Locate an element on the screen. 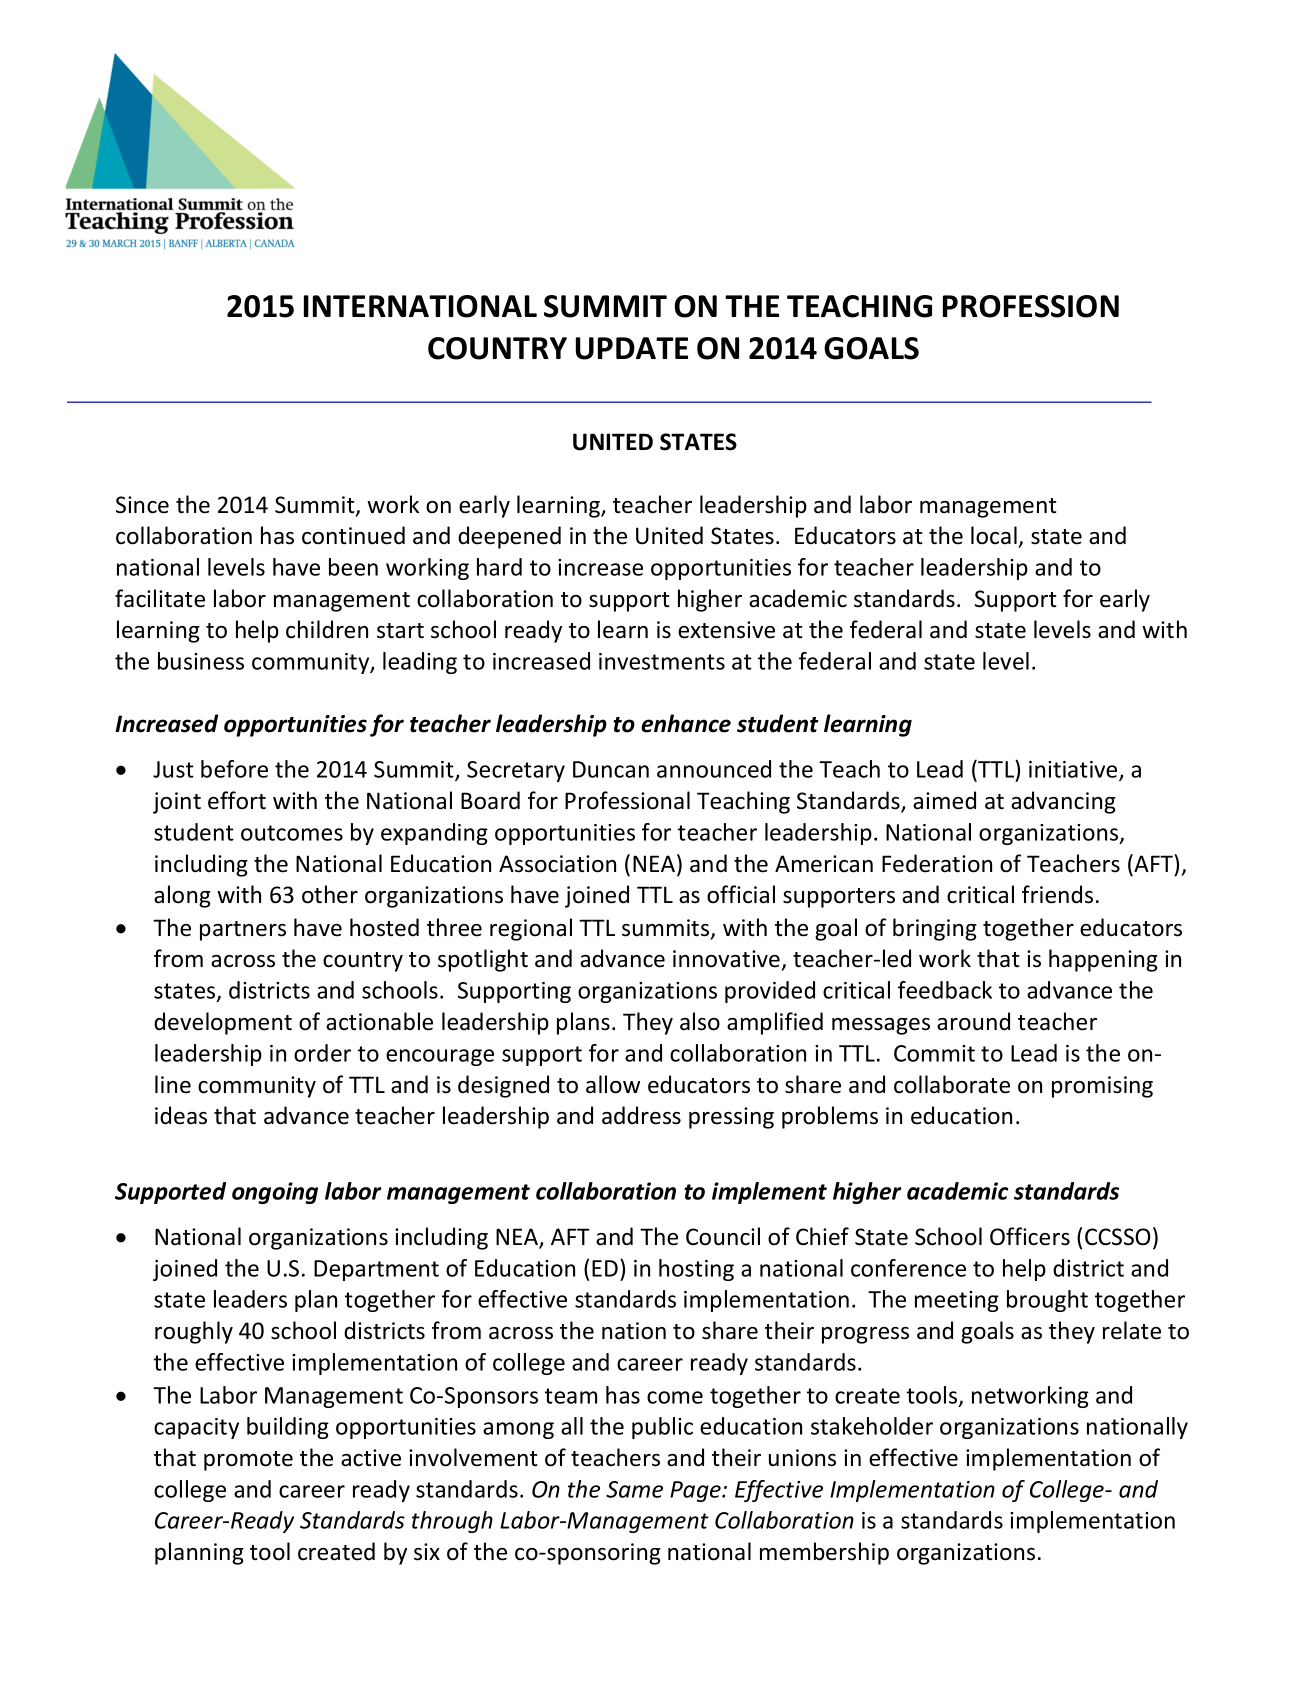 This screenshot has width=1309, height=1695. promote is located at coordinates (248, 1461).
